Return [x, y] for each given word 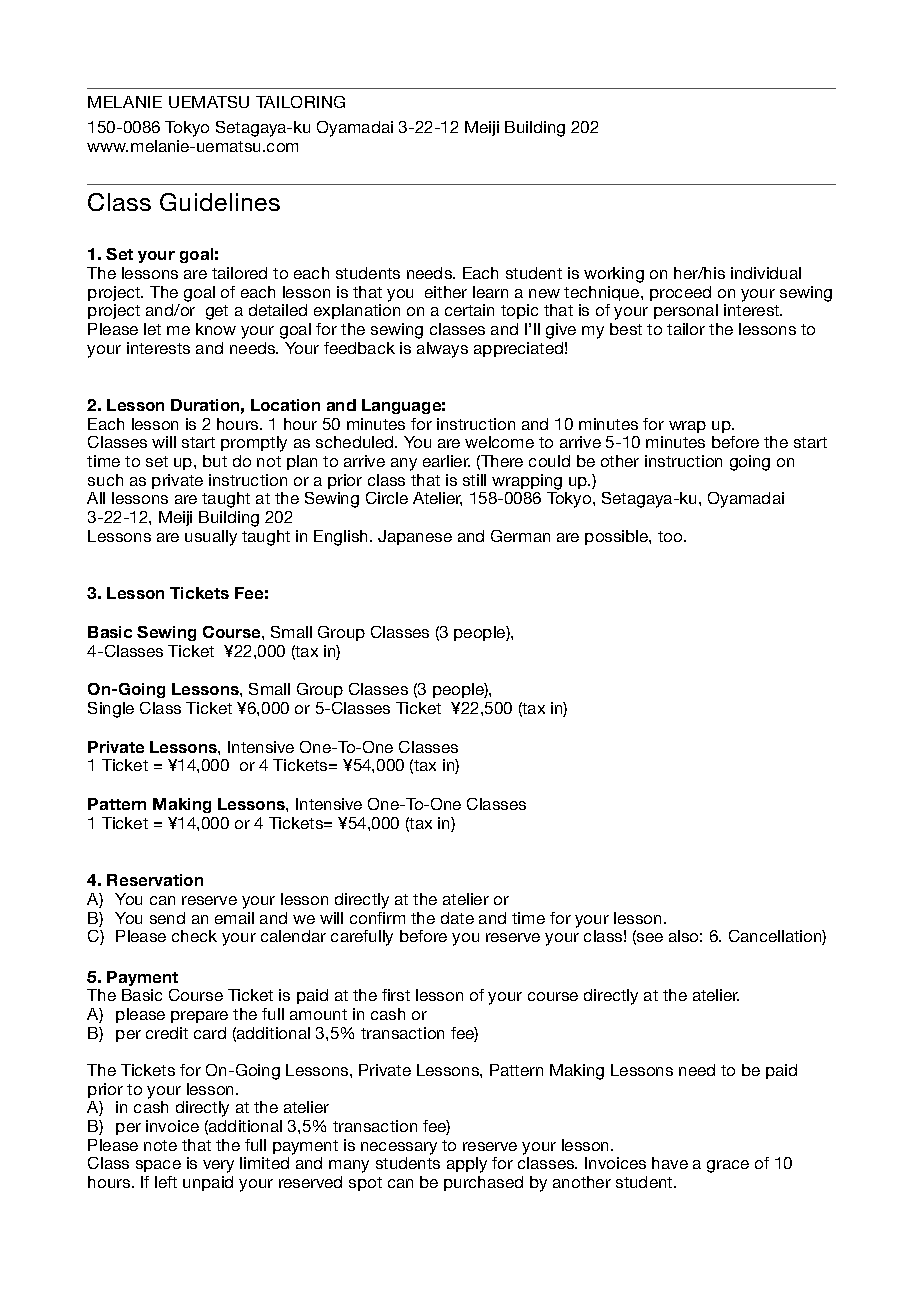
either [446, 292]
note [160, 1145]
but [215, 461]
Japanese [415, 537]
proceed [680, 293]
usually [211, 538]
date [457, 918]
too [671, 536]
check [194, 936]
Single [111, 710]
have [670, 1163]
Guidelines [220, 202]
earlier [446, 461]
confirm [377, 918]
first [396, 995]
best [626, 329]
